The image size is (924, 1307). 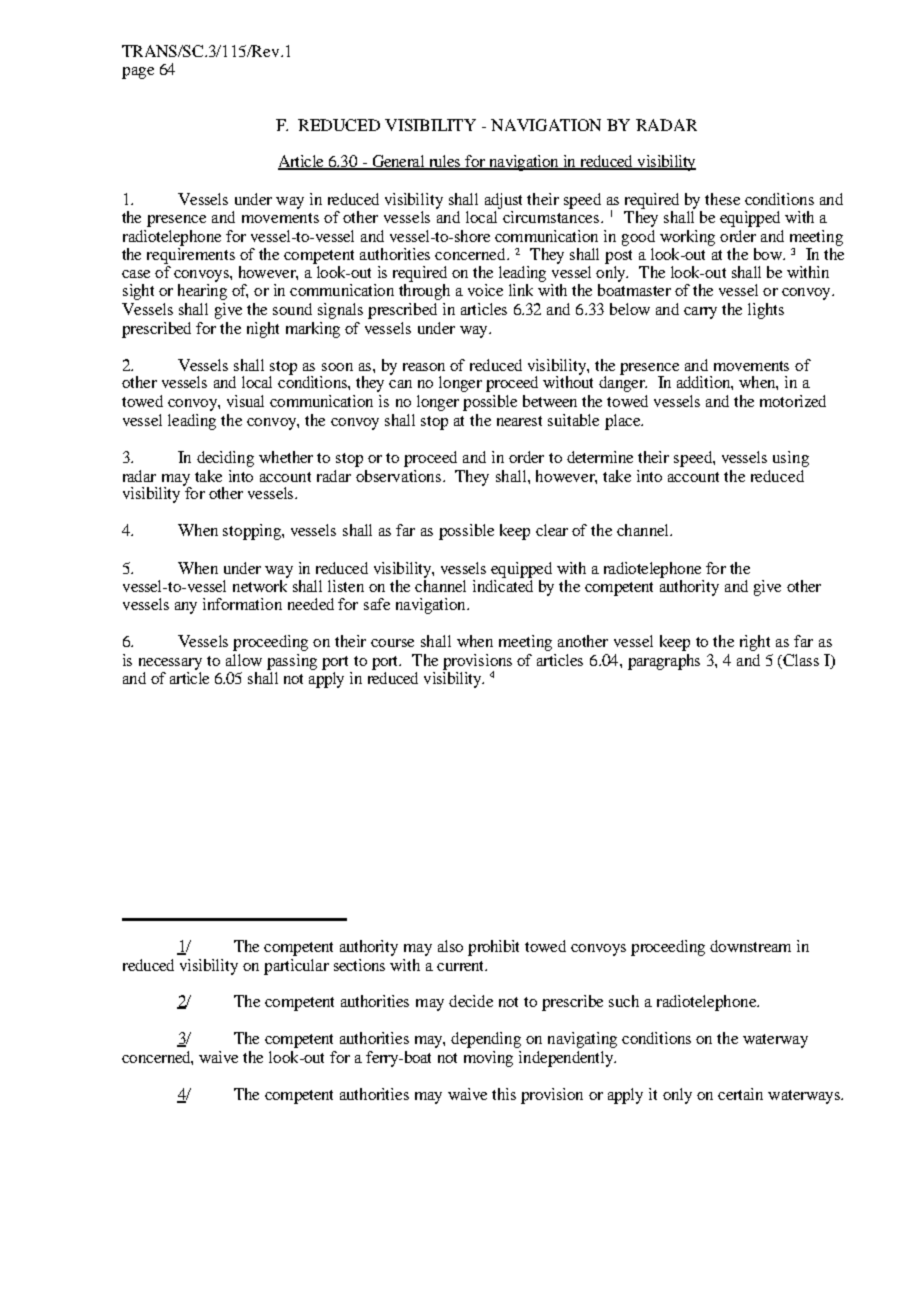 I want to click on particular, so click(x=296, y=967).
